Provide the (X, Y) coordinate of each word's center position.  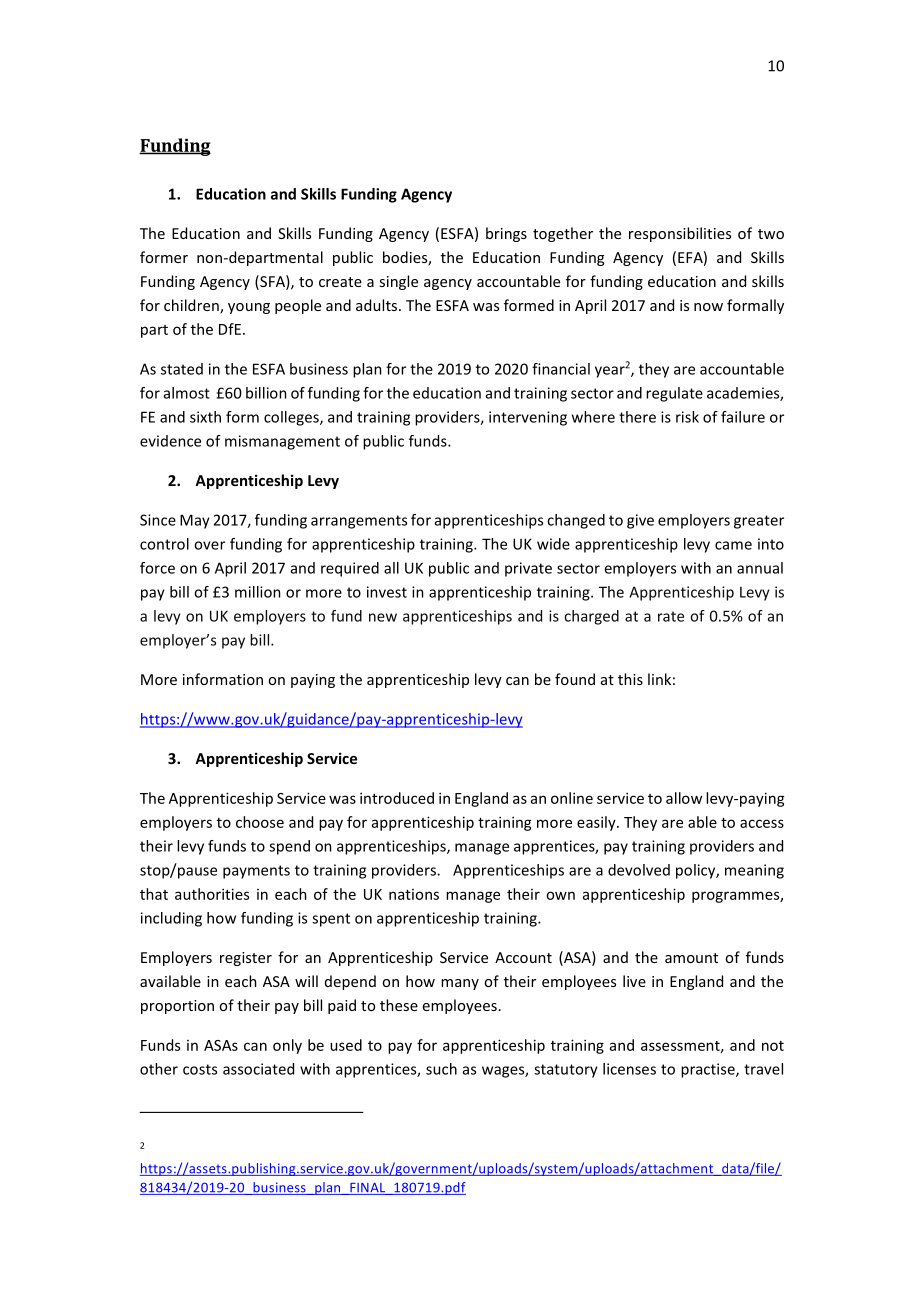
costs (200, 1069)
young (249, 308)
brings (506, 234)
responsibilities (680, 234)
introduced (397, 798)
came (733, 545)
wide (553, 544)
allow (684, 798)
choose (260, 822)
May (195, 521)
